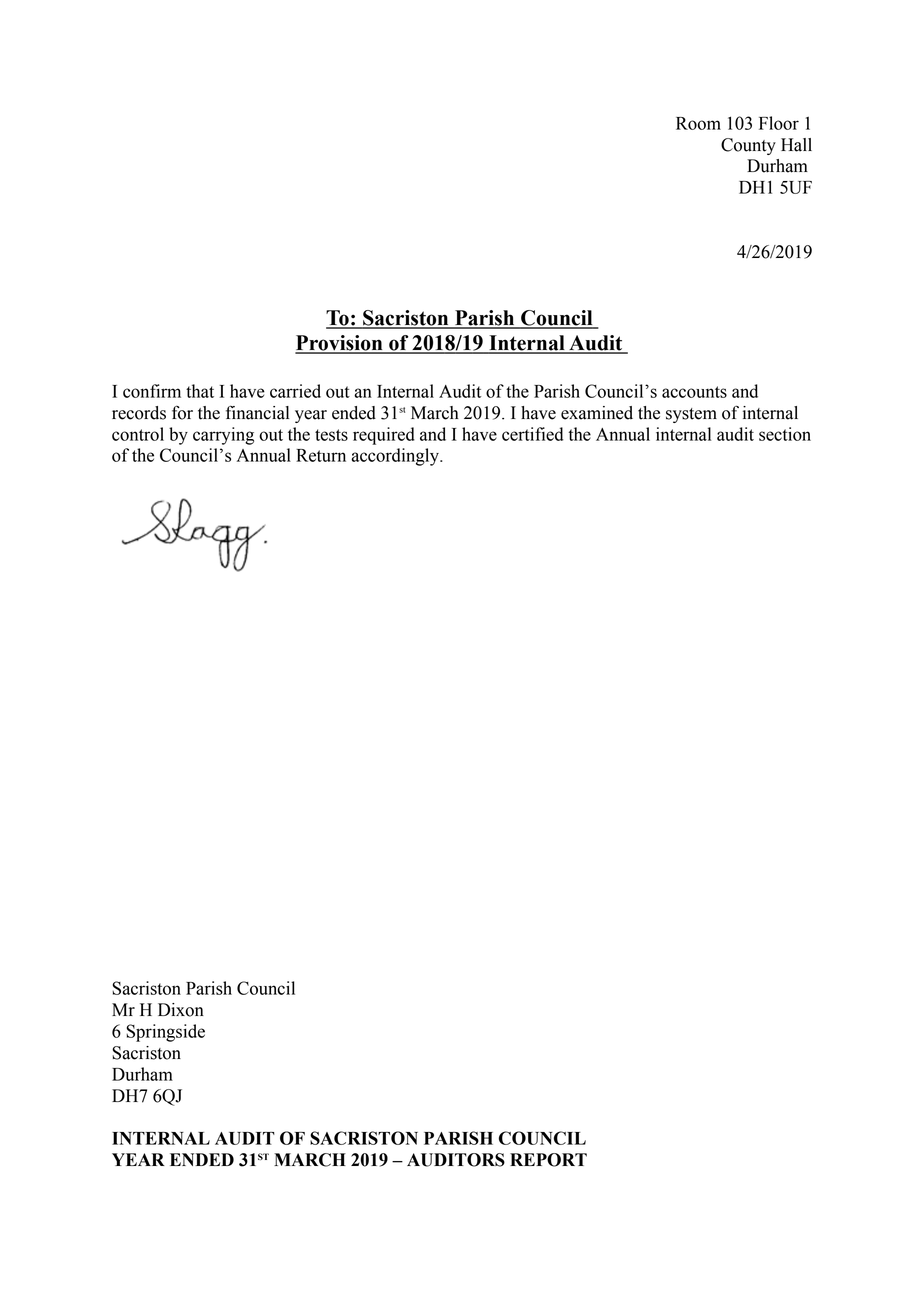 Image resolution: width=924 pixels, height=1307 pixels. Describe the element at coordinates (396, 457) in the document. I see `accordingly` at that location.
